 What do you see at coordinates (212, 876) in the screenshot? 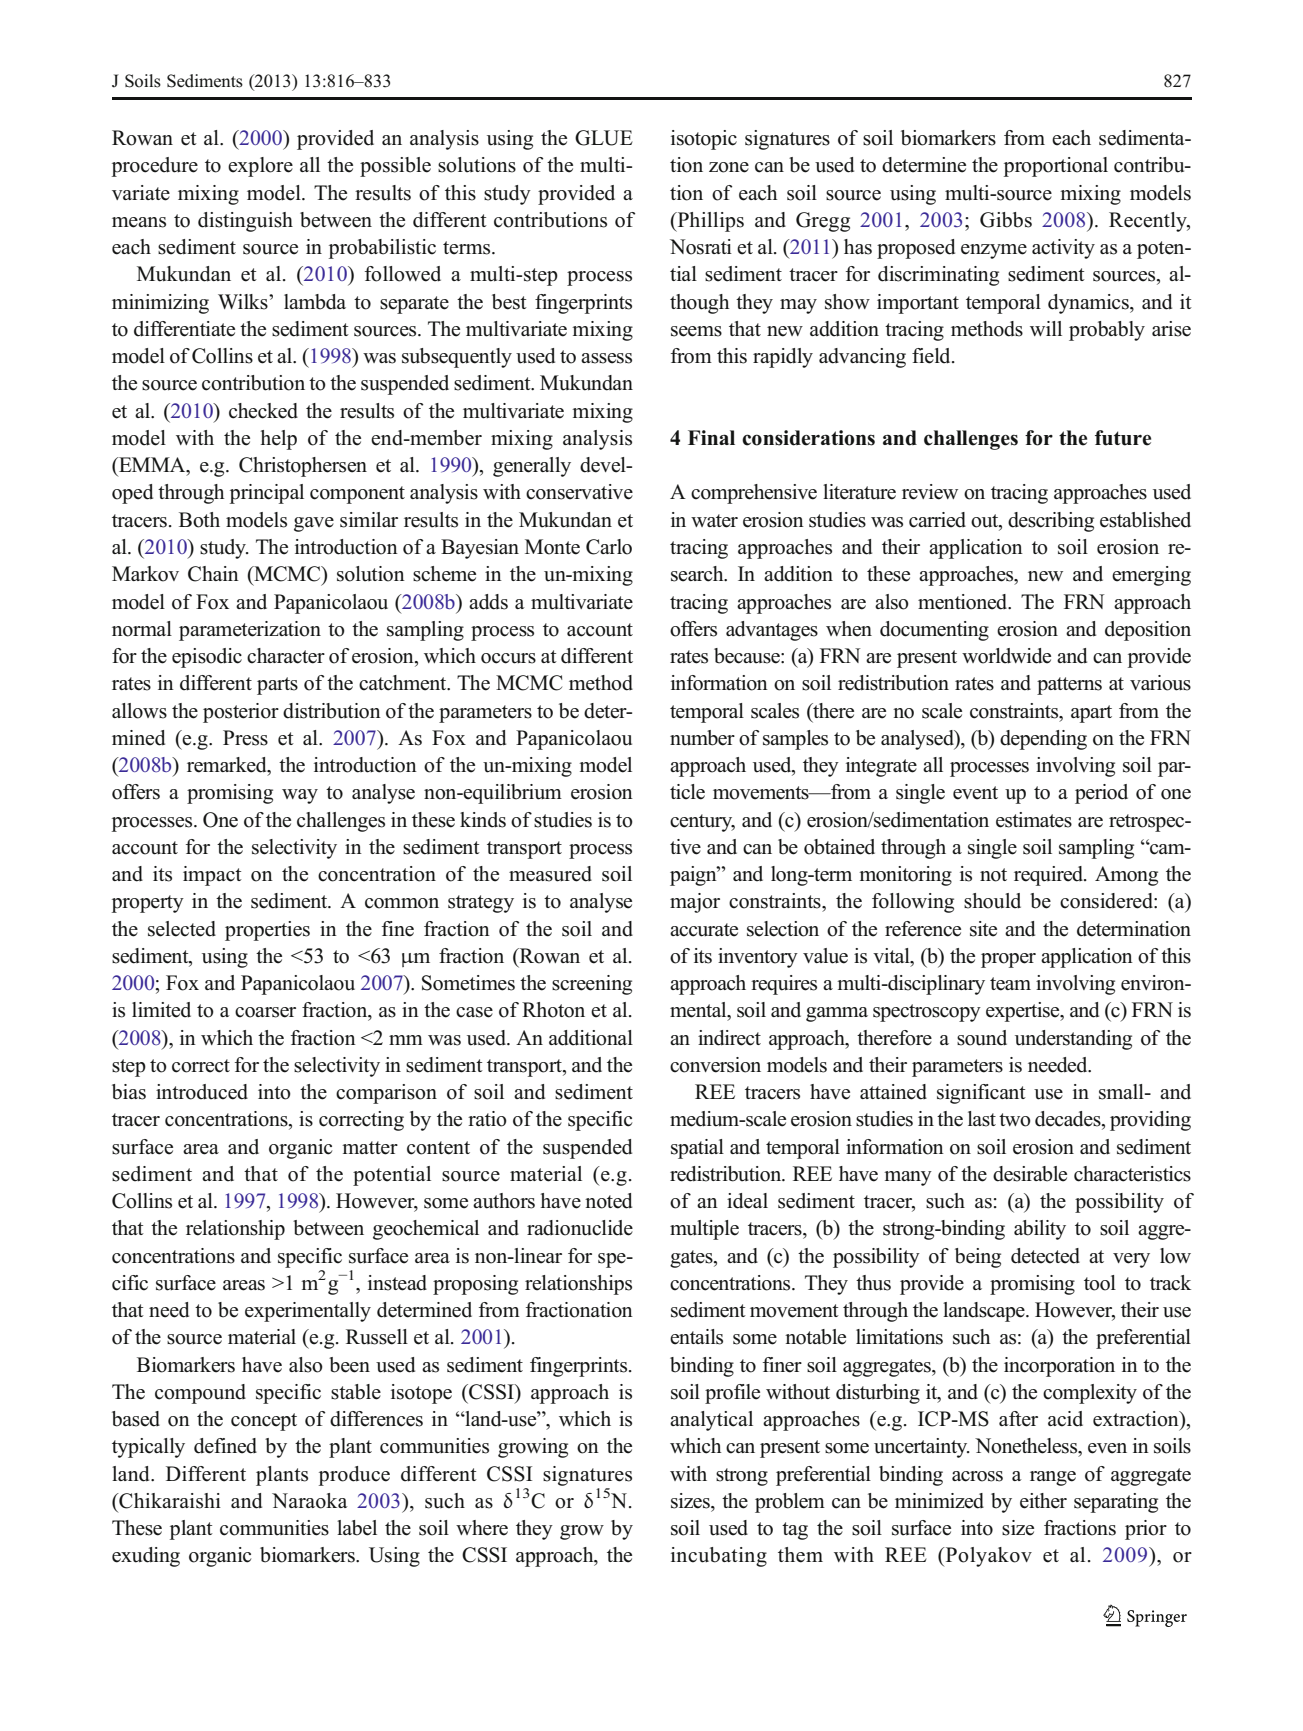
I see `impact` at bounding box center [212, 876].
